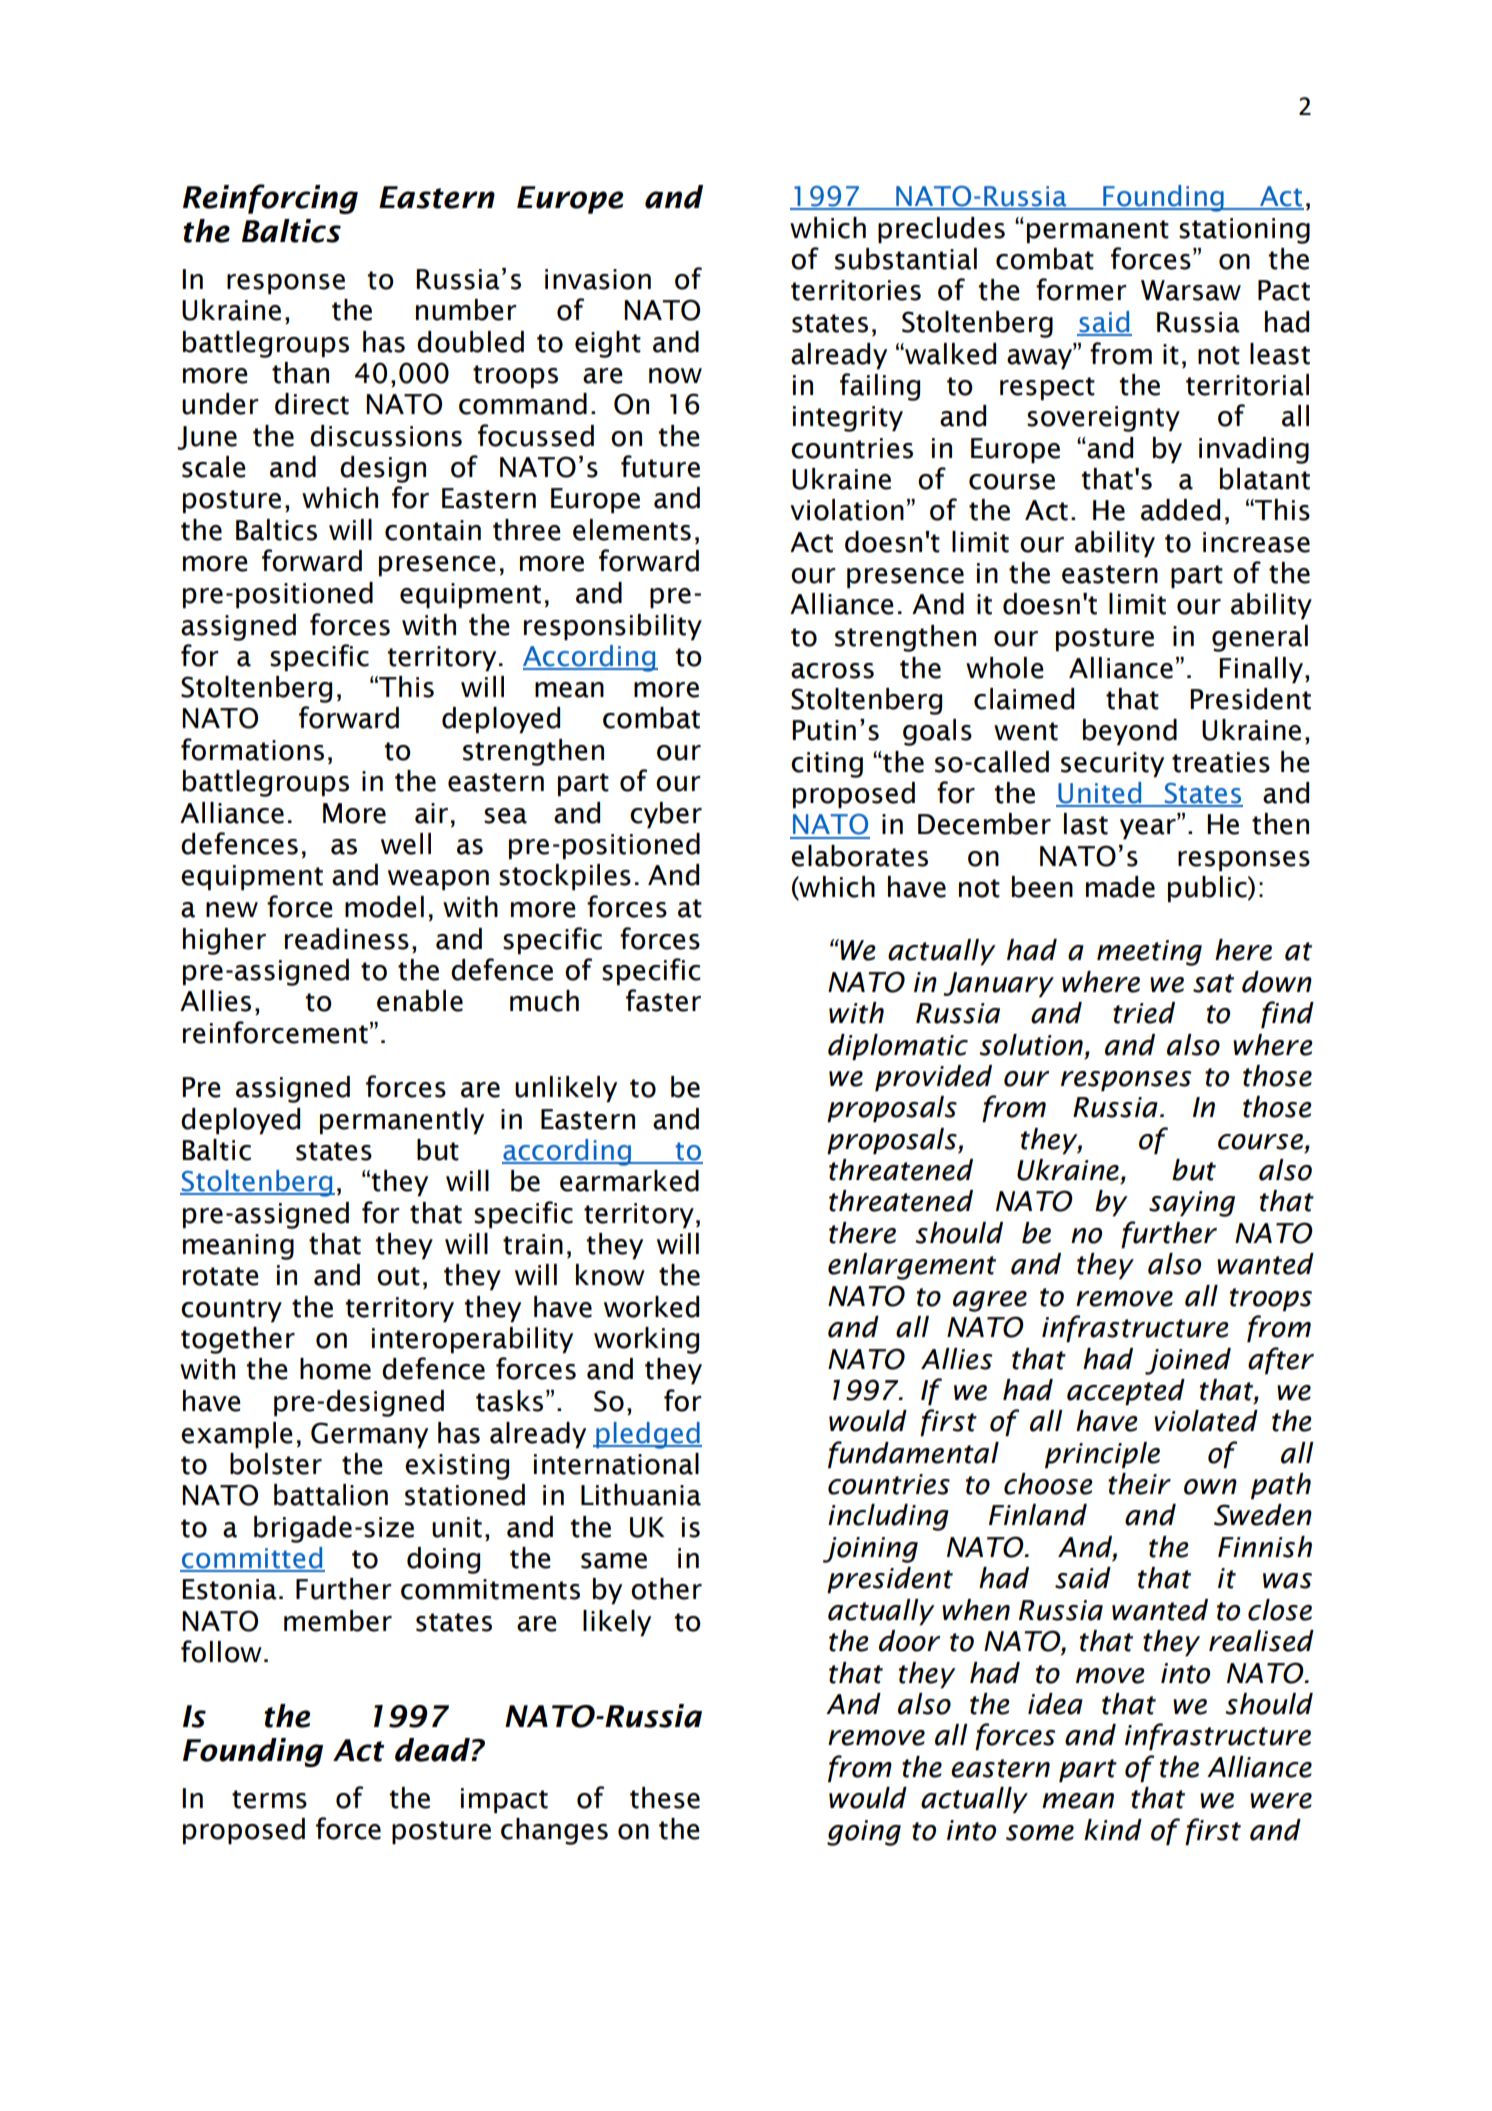 Image resolution: width=1492 pixels, height=2111 pixels. Describe the element at coordinates (1144, 1013) in the screenshot. I see `tried` at that location.
